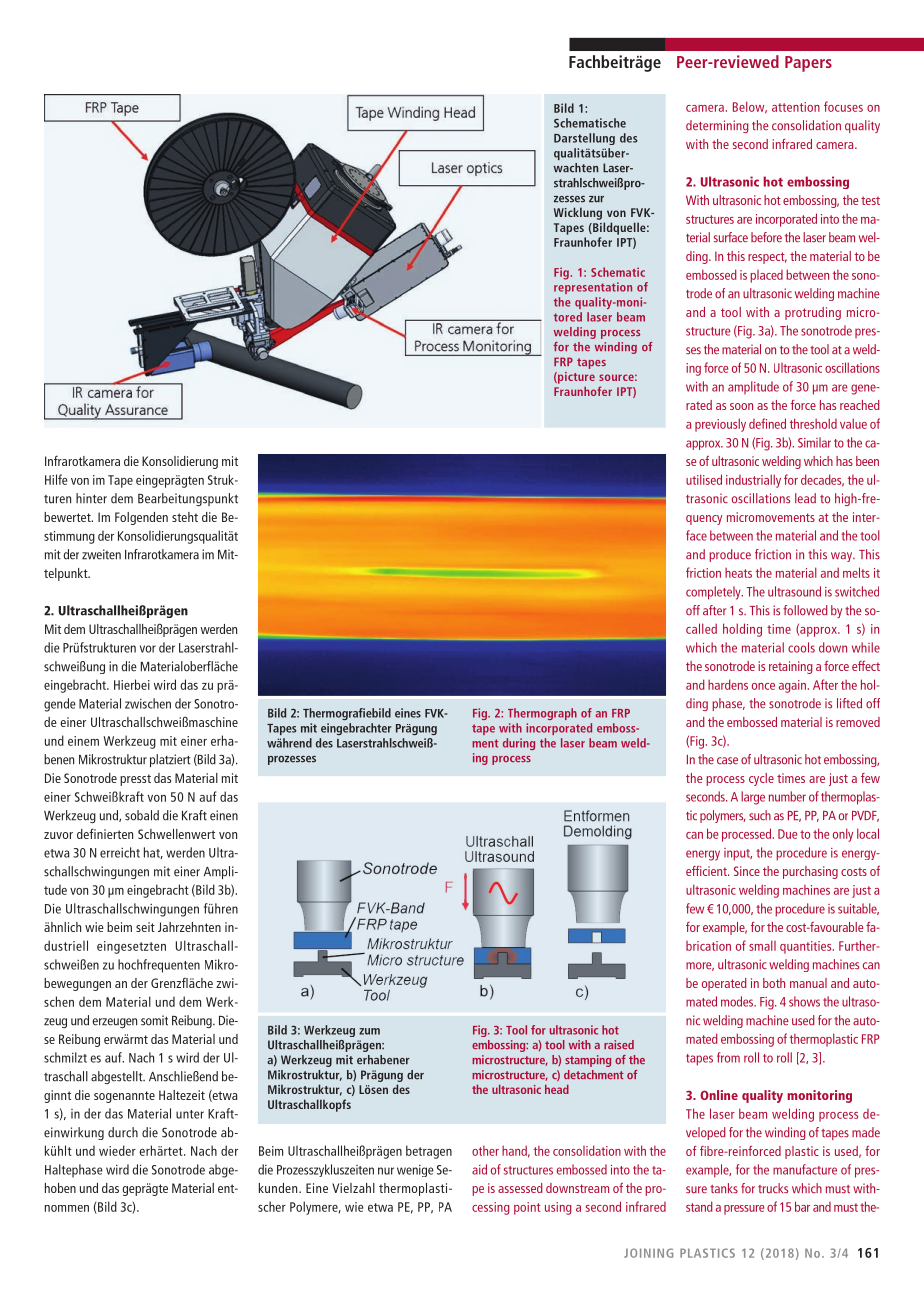 The image size is (924, 1308). Describe the element at coordinates (479, 1169) in the document. I see `aid` at that location.
